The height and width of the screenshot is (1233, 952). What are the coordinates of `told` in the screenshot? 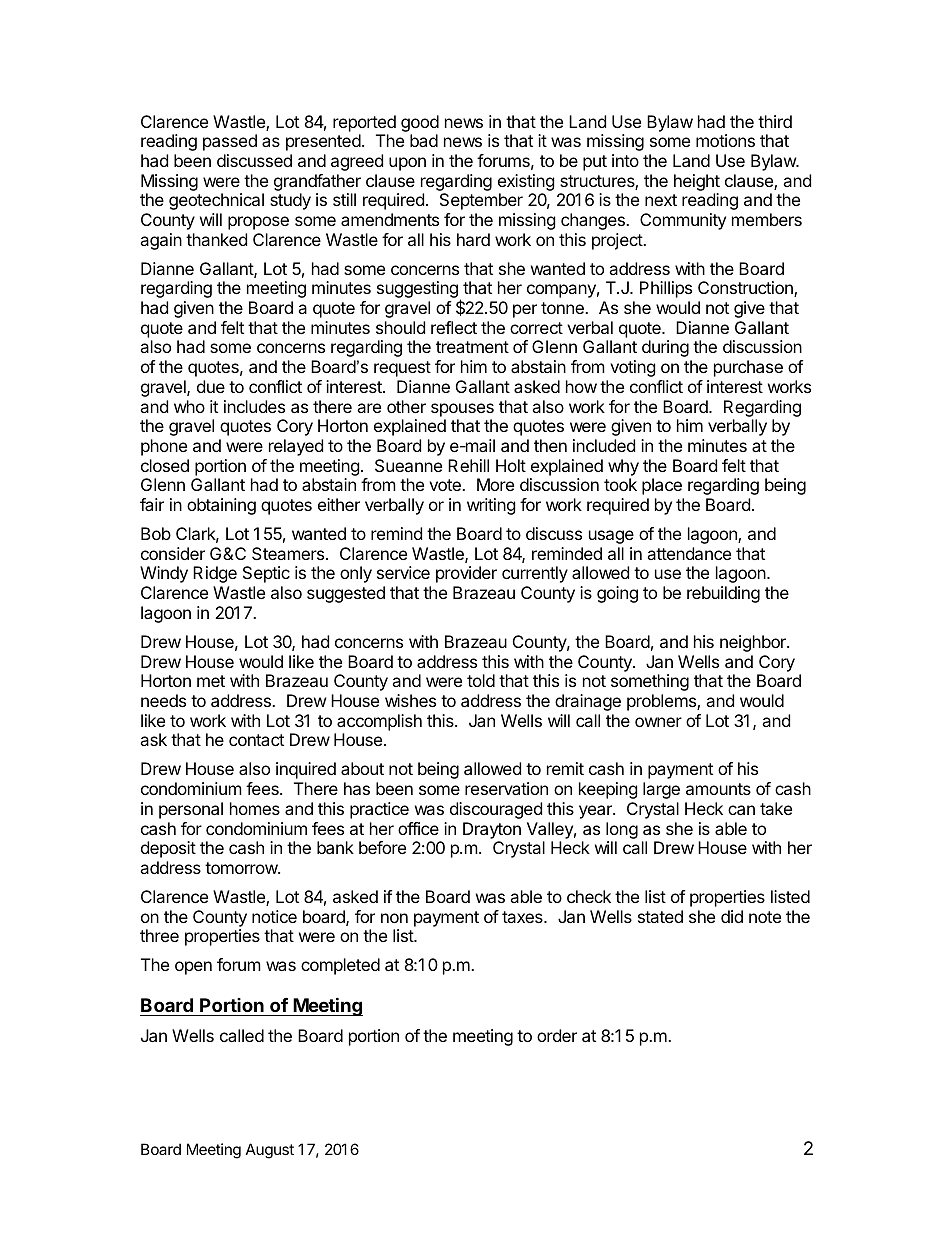 It's located at (481, 680).
